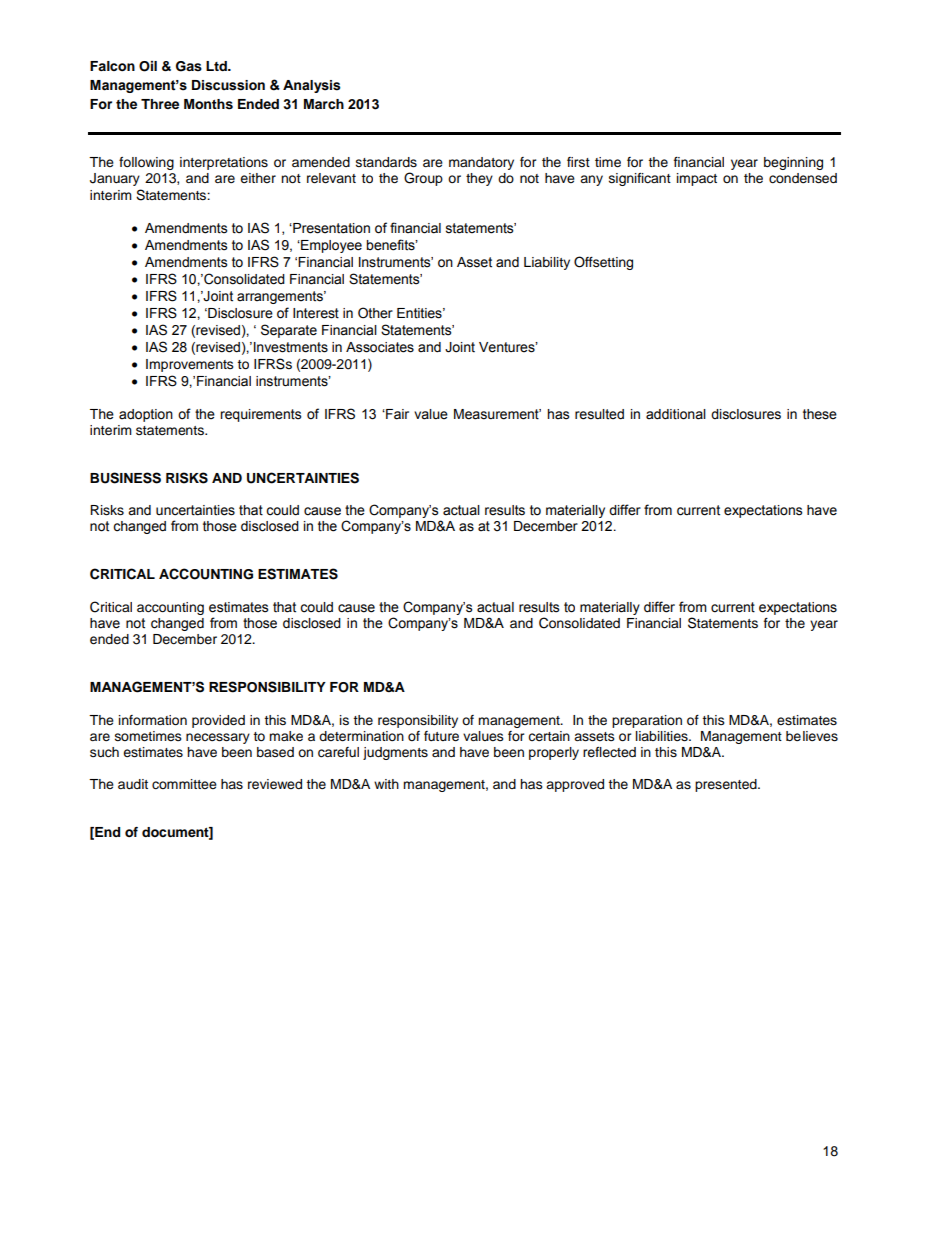 The width and height of the document is (952, 1233). Describe the element at coordinates (793, 163) in the document. I see `beginning` at that location.
